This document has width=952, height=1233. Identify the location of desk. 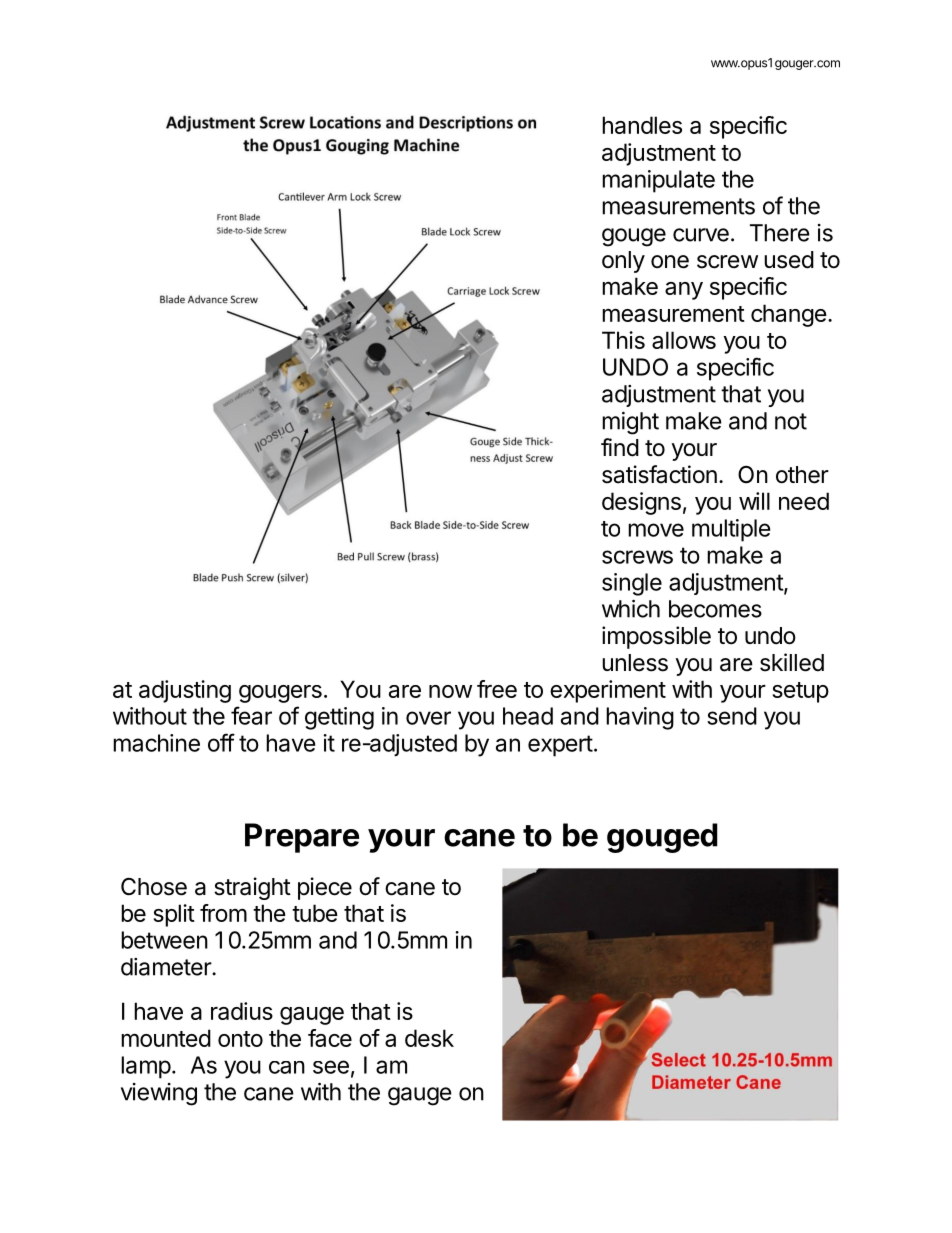
(429, 1038).
